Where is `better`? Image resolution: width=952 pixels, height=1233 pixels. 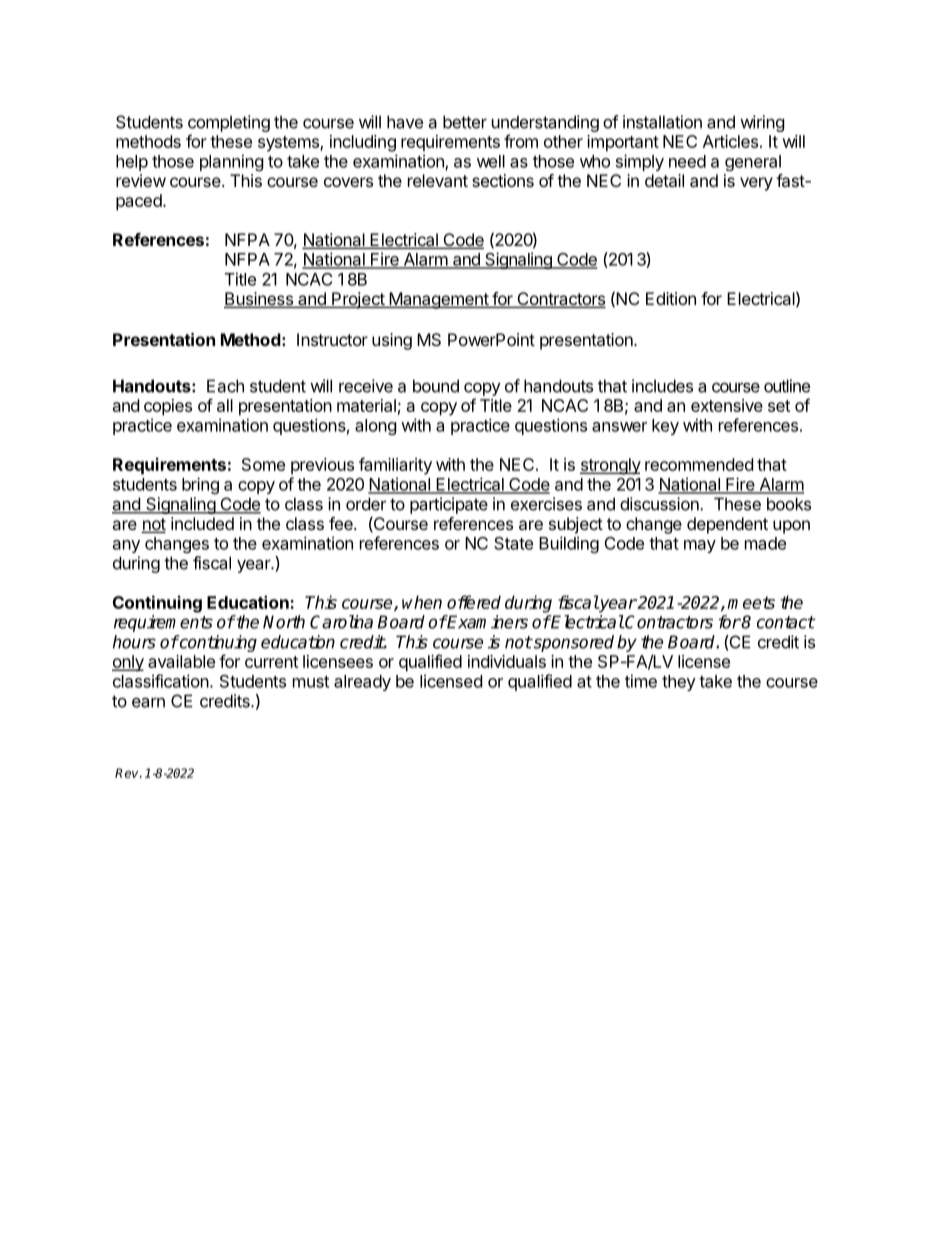 better is located at coordinates (465, 122).
